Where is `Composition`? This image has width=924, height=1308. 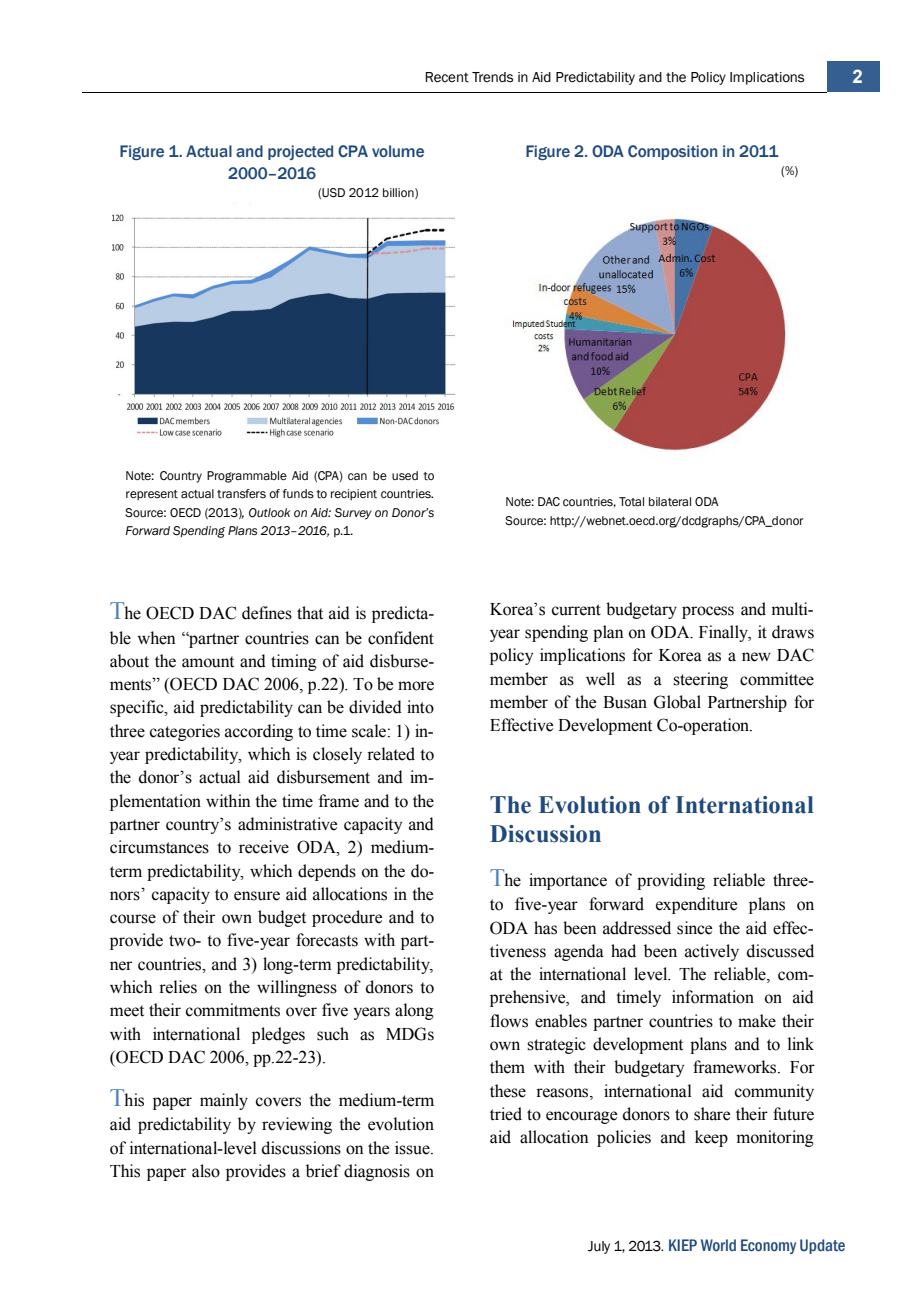
Composition is located at coordinates (672, 152).
